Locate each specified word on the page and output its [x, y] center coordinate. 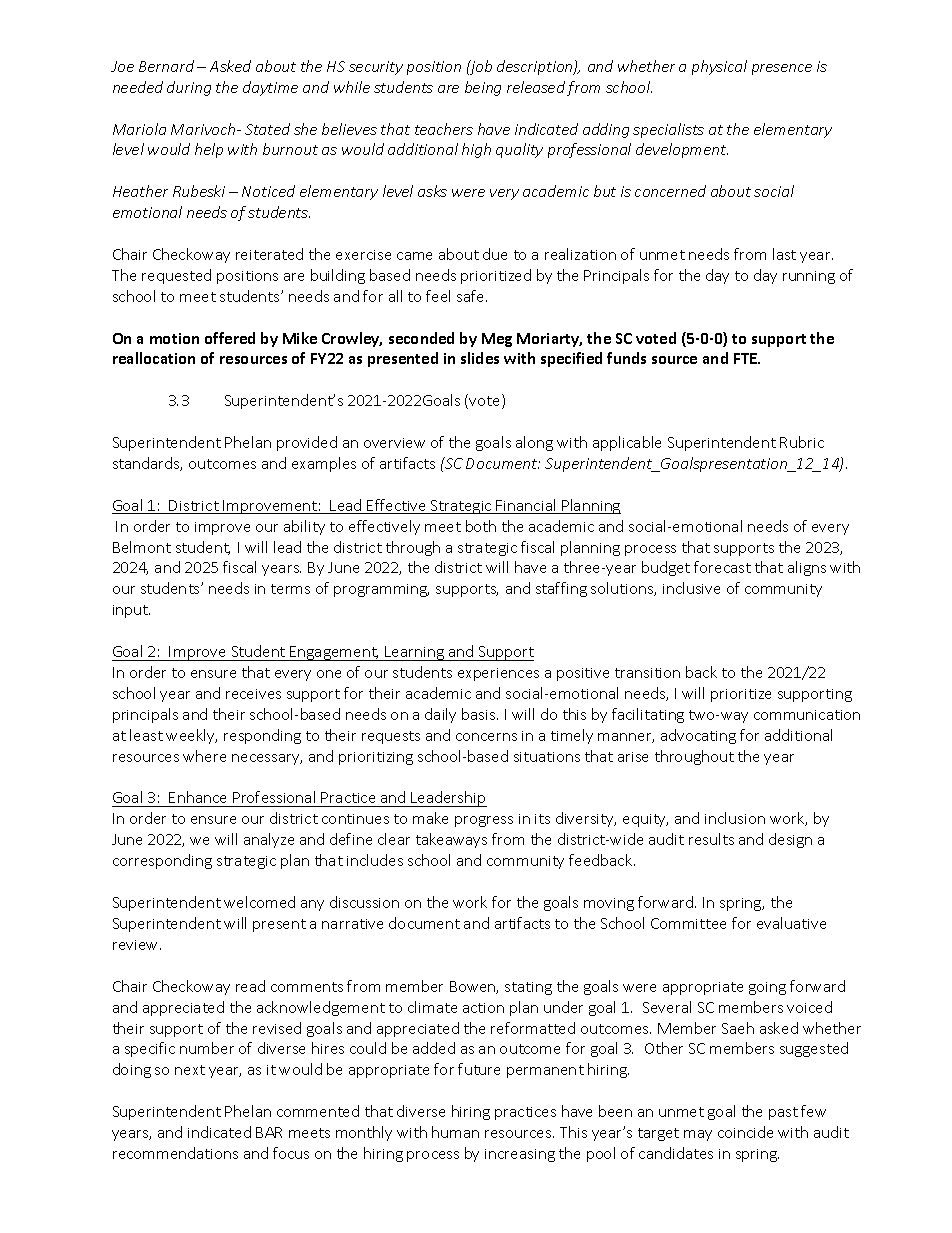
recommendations [175, 1153]
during [189, 88]
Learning [415, 653]
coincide [745, 1132]
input [131, 611]
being [483, 88]
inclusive [691, 588]
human [455, 1132]
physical [719, 67]
